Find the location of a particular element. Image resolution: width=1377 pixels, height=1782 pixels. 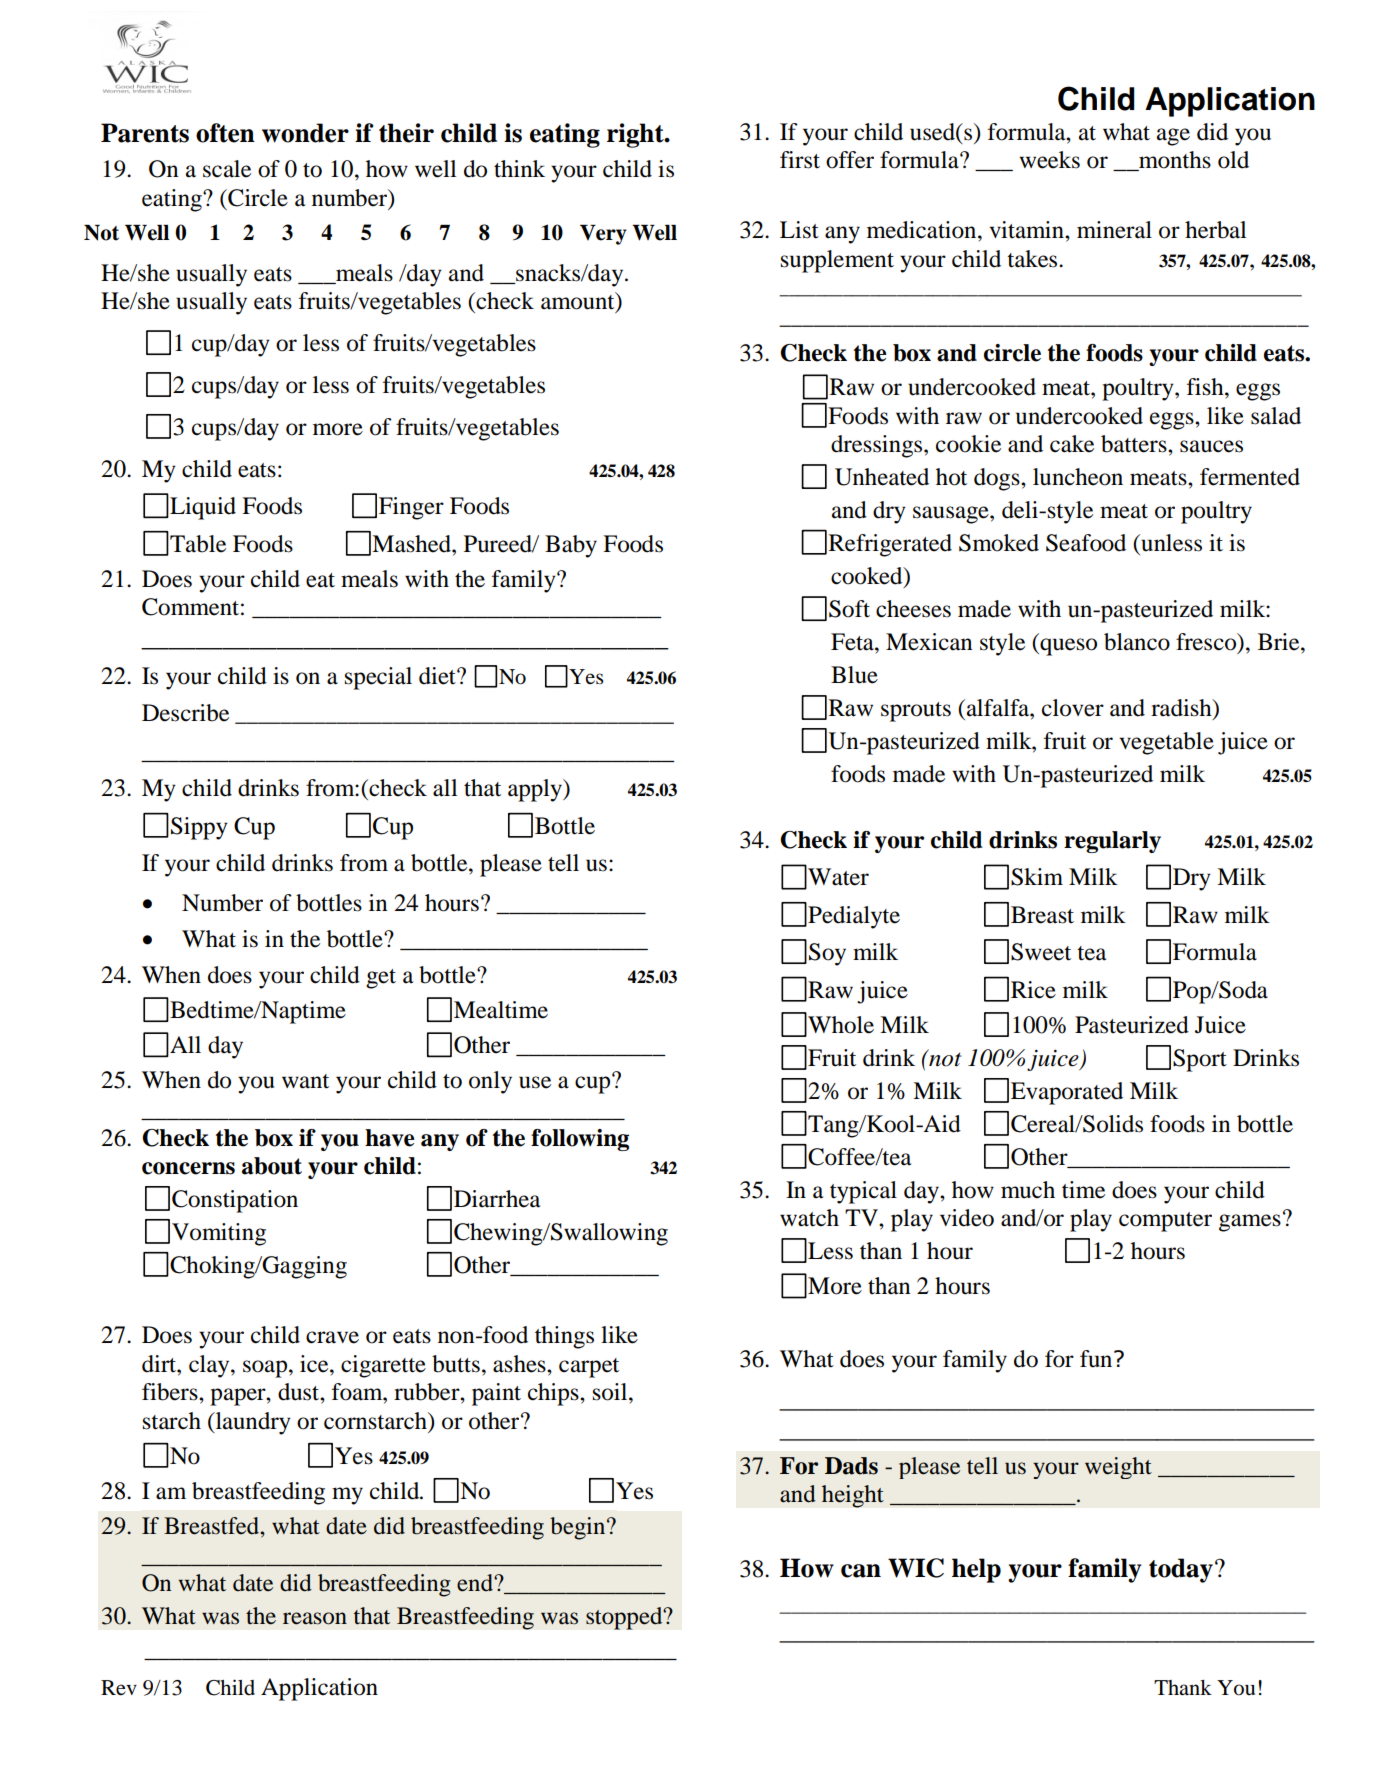

following is located at coordinates (580, 1140).
